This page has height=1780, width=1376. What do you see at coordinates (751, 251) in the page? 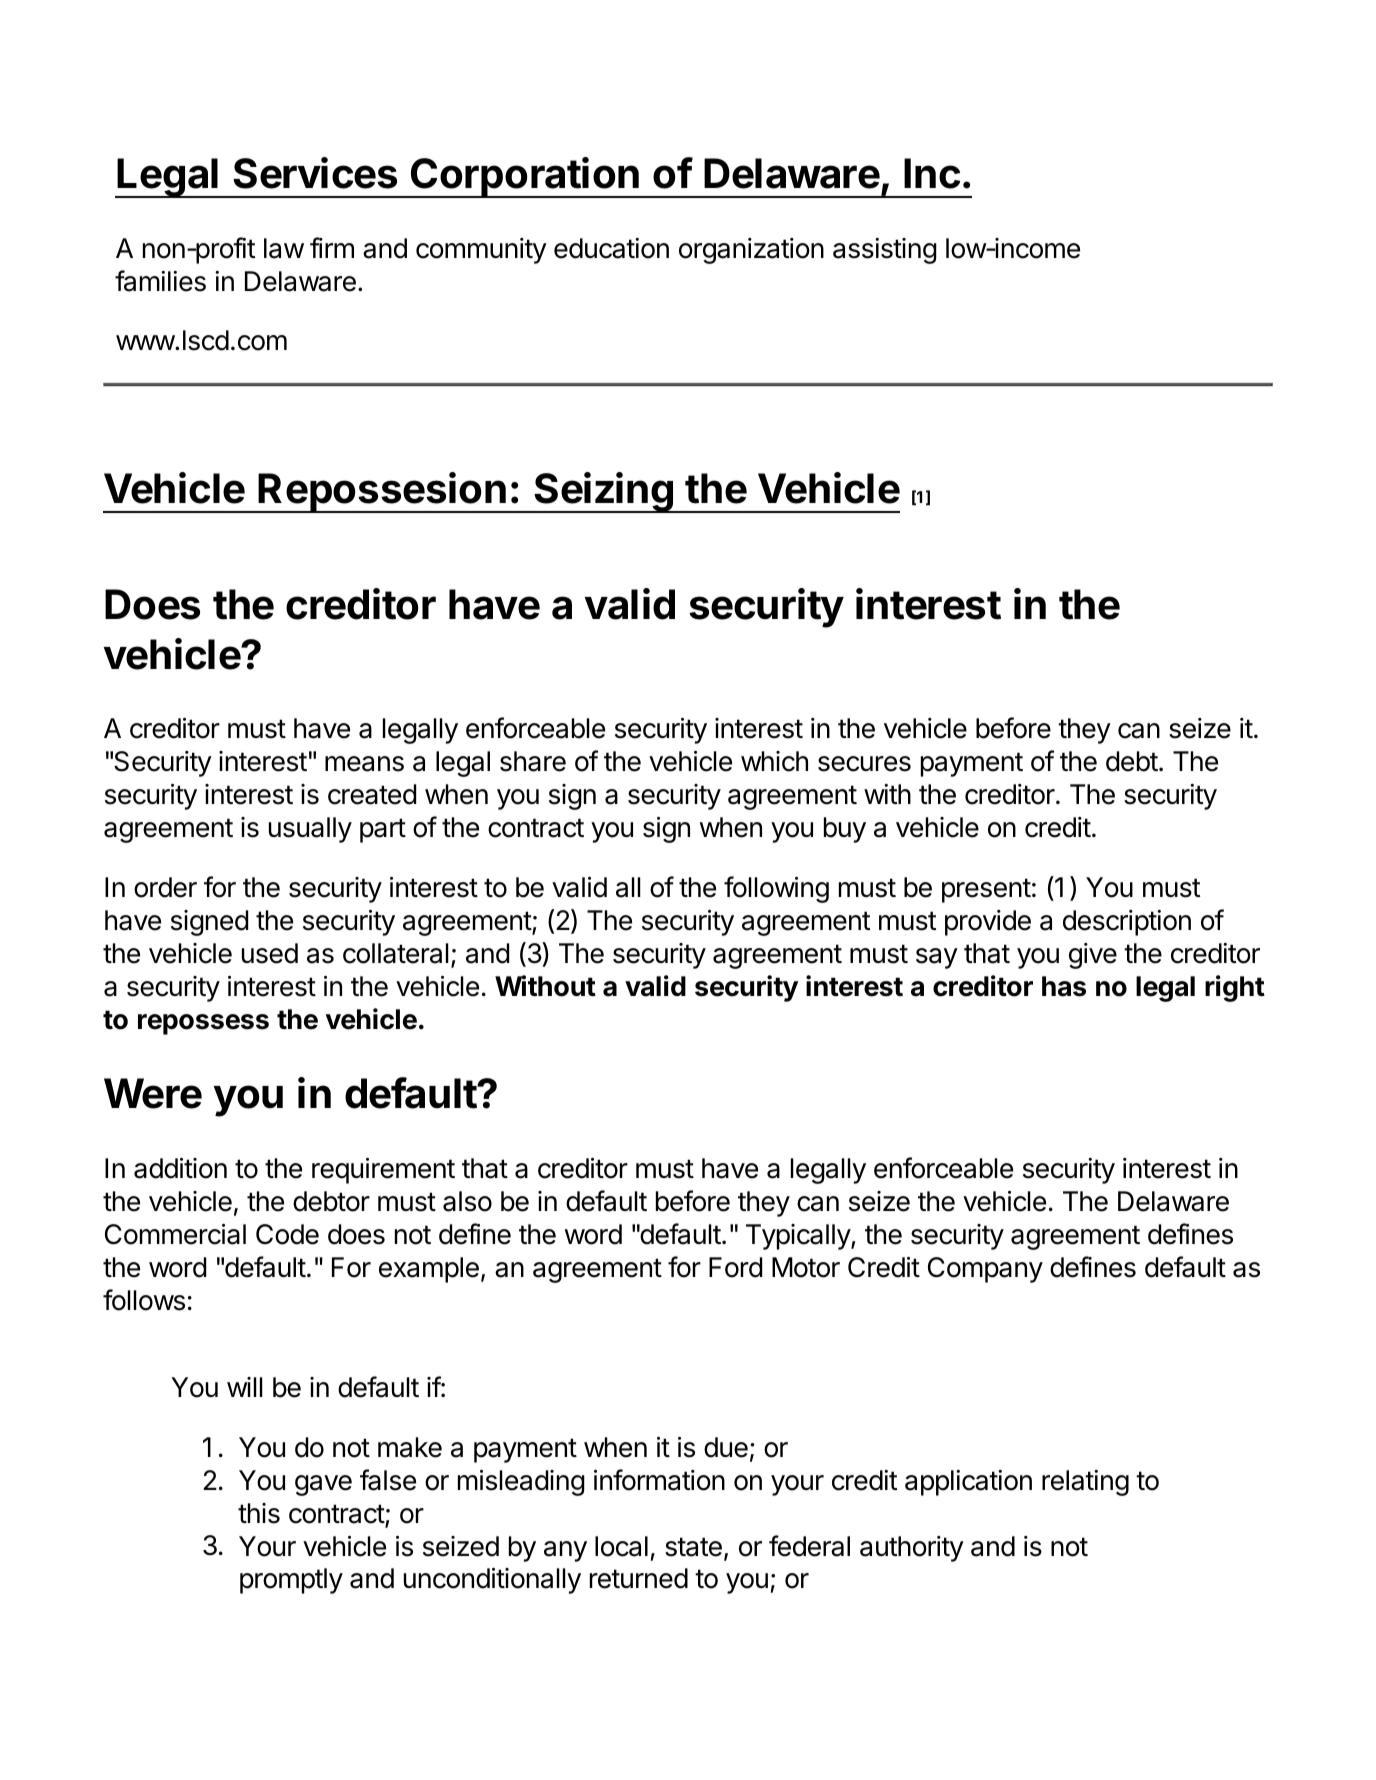
I see `organization` at bounding box center [751, 251].
